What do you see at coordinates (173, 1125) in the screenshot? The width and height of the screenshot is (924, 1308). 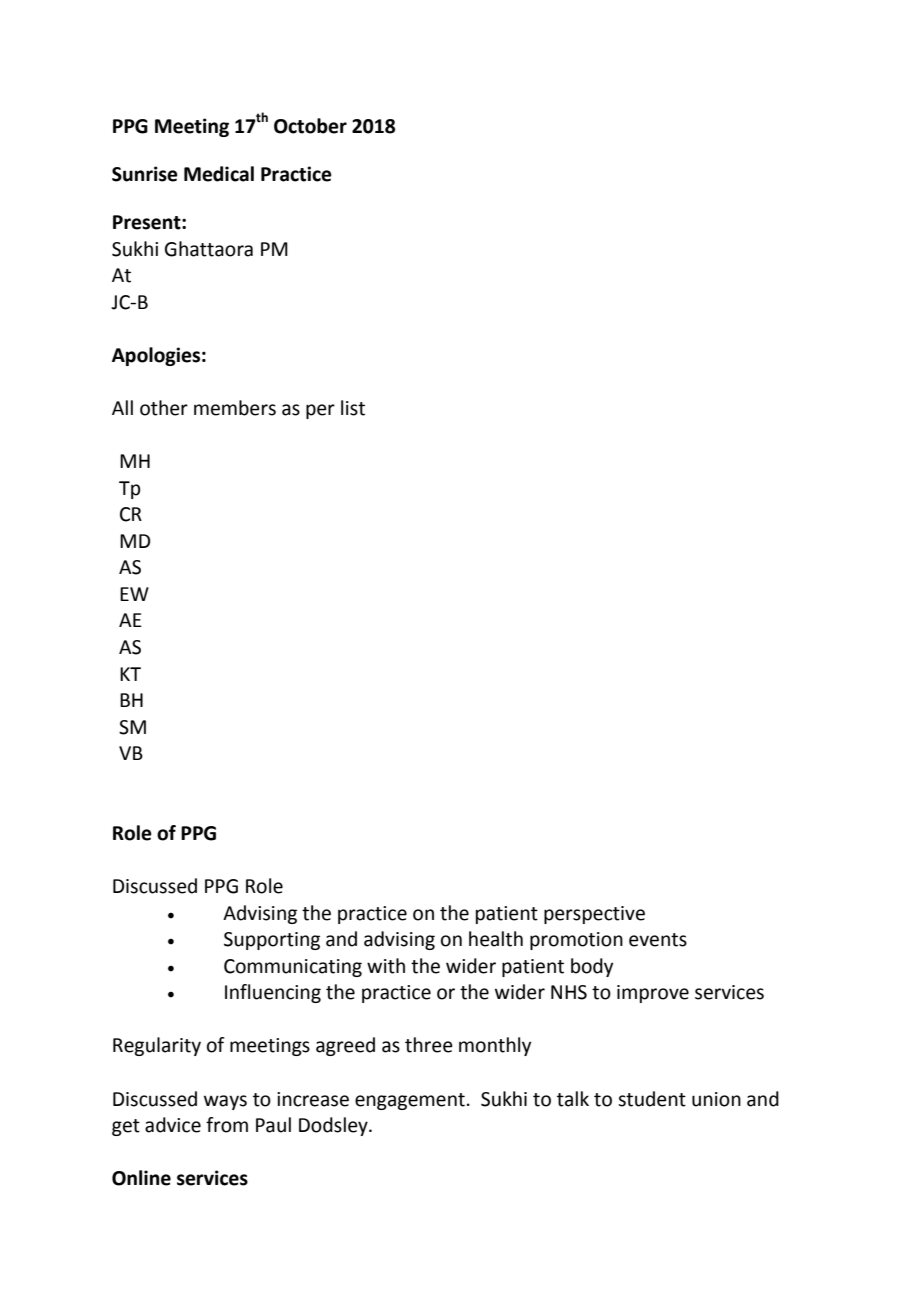 I see `advice` at bounding box center [173, 1125].
